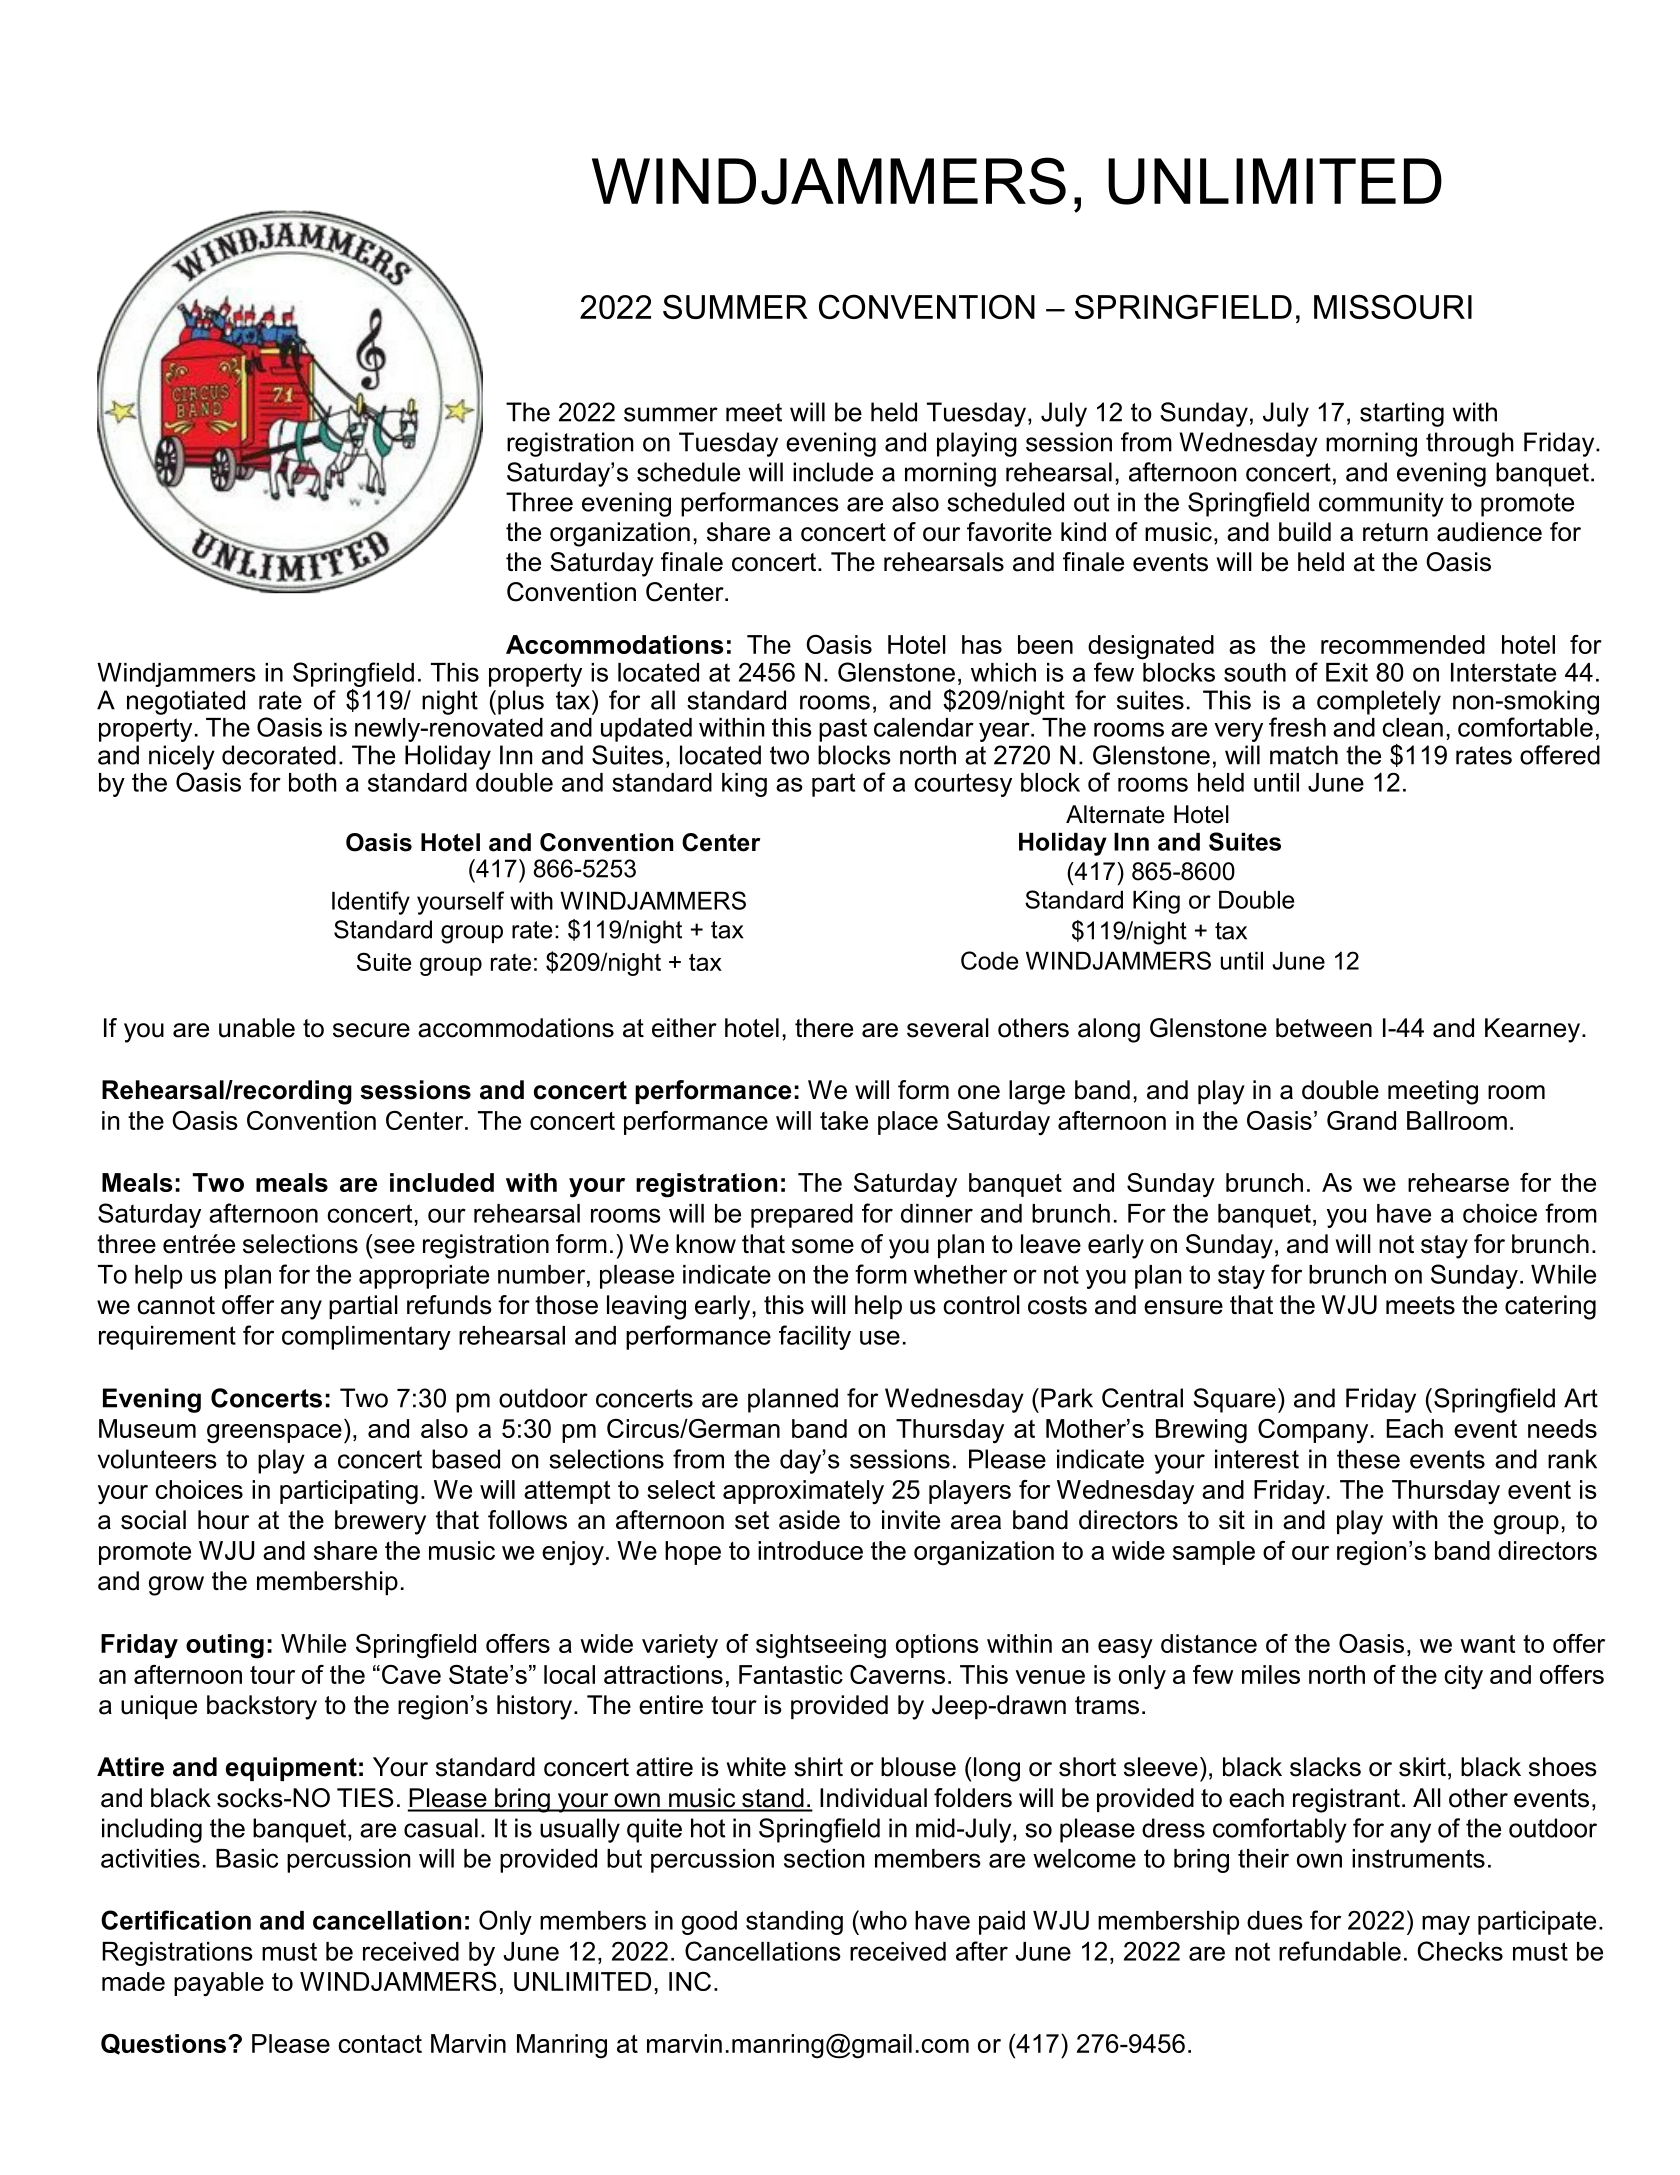 The image size is (1680, 2175). What do you see at coordinates (186, 702) in the screenshot?
I see `negotiated` at bounding box center [186, 702].
